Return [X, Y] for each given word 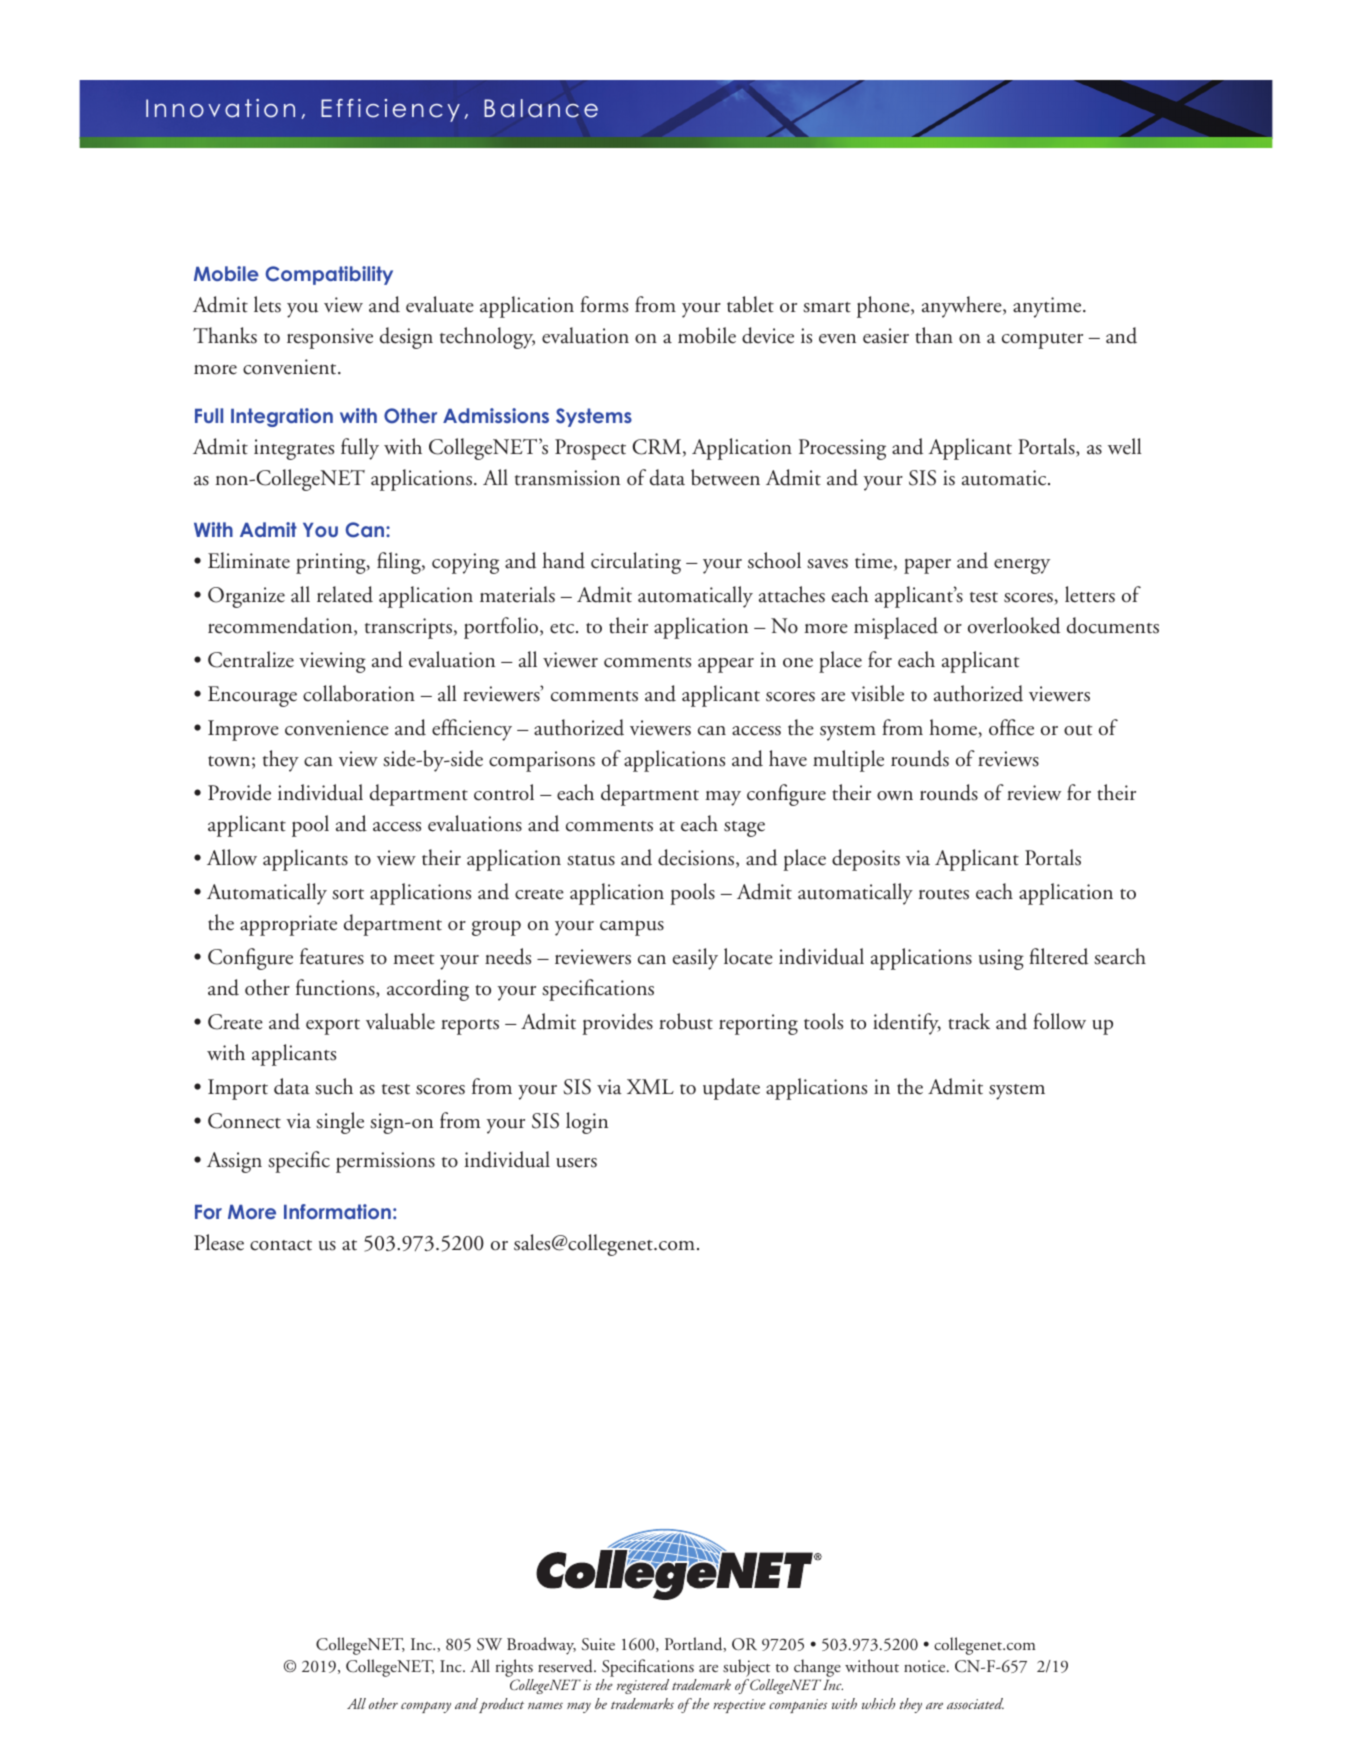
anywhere [963, 307]
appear [726, 665]
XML [650, 1086]
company [426, 1707]
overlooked [1014, 625]
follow [1059, 1021]
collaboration [359, 693]
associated [975, 1703]
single [340, 1123]
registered [643, 1686]
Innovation [220, 108]
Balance [541, 108]
